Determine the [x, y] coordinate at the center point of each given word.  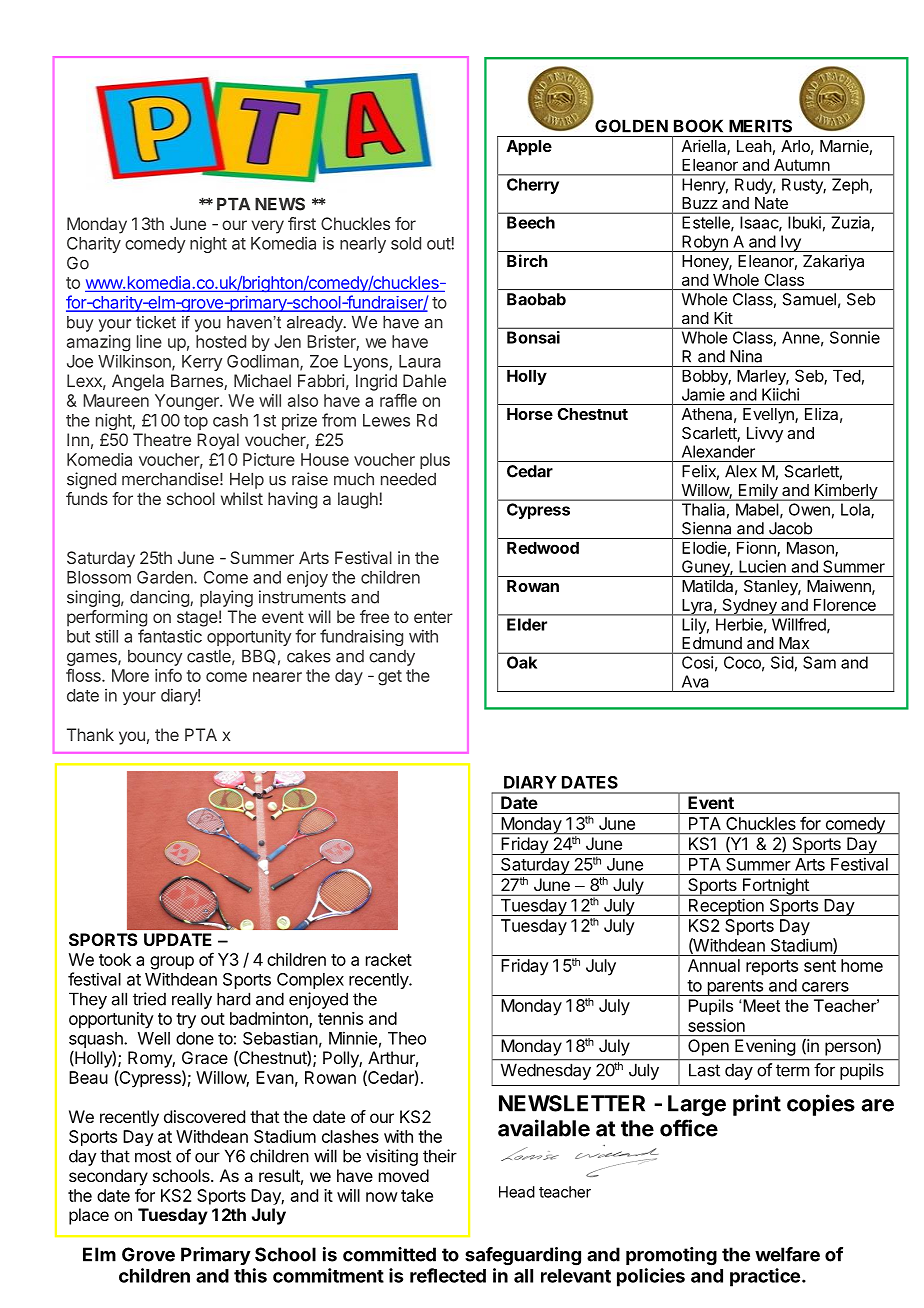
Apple [529, 148]
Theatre [162, 439]
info [168, 675]
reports [772, 968]
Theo [407, 1038]
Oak [522, 662]
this [250, 1275]
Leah [754, 146]
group [172, 963]
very [268, 227]
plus [435, 461]
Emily [758, 492]
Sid [782, 662]
